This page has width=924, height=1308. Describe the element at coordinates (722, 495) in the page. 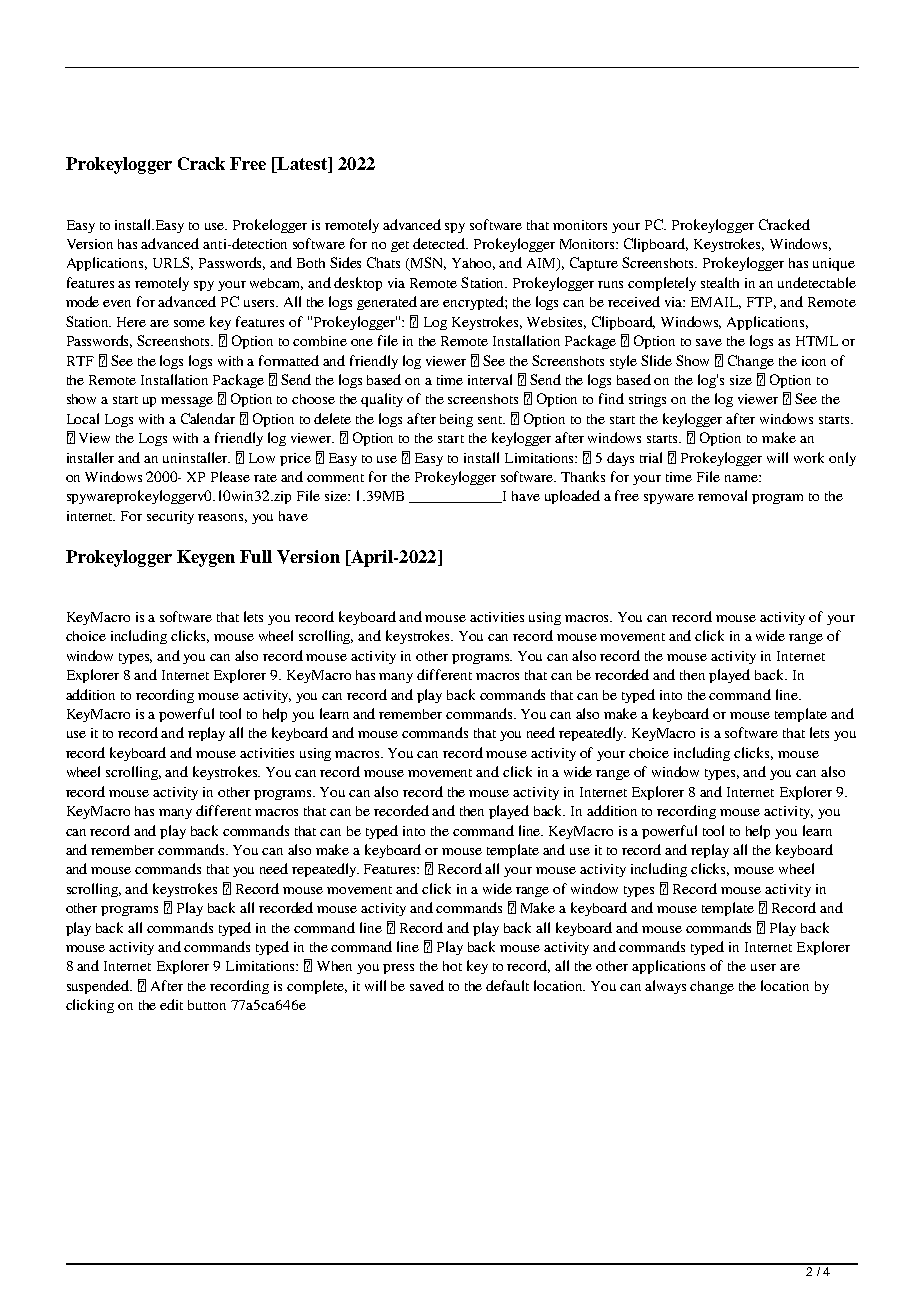

I see `removal` at that location.
